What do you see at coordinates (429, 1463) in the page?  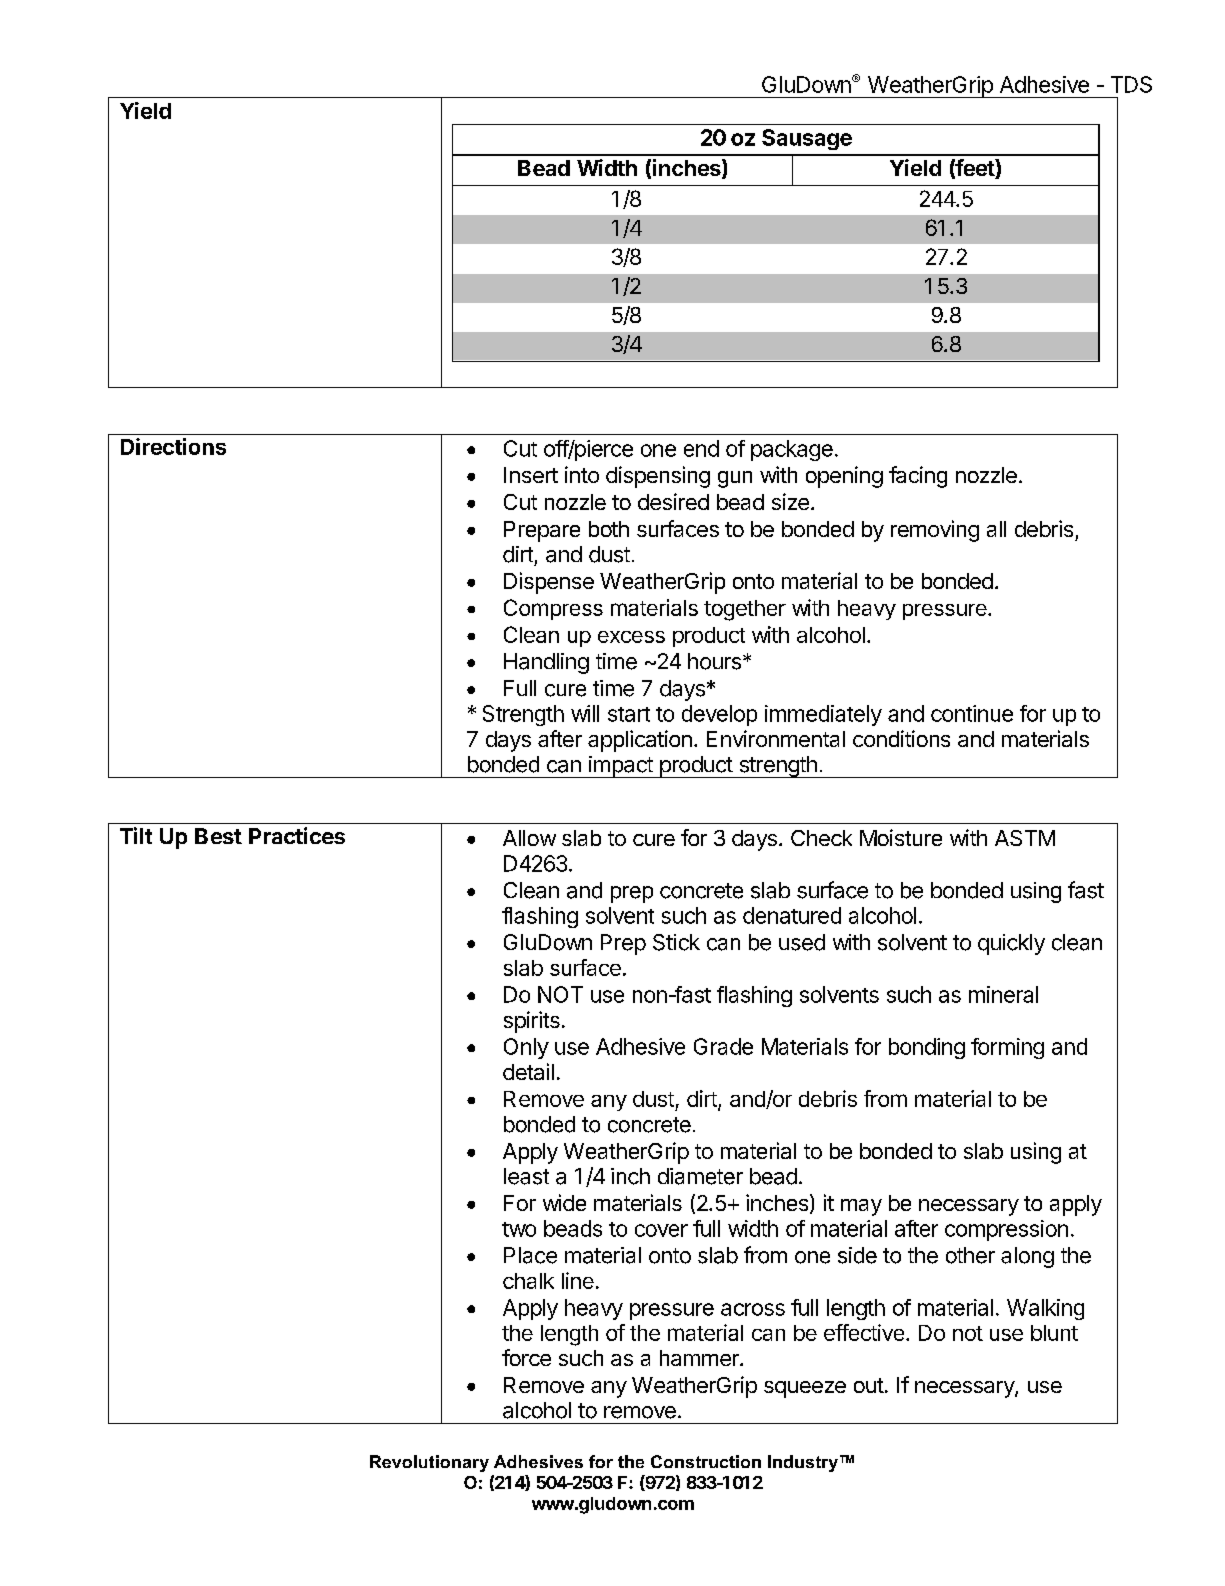 I see `Revolutionary` at bounding box center [429, 1463].
